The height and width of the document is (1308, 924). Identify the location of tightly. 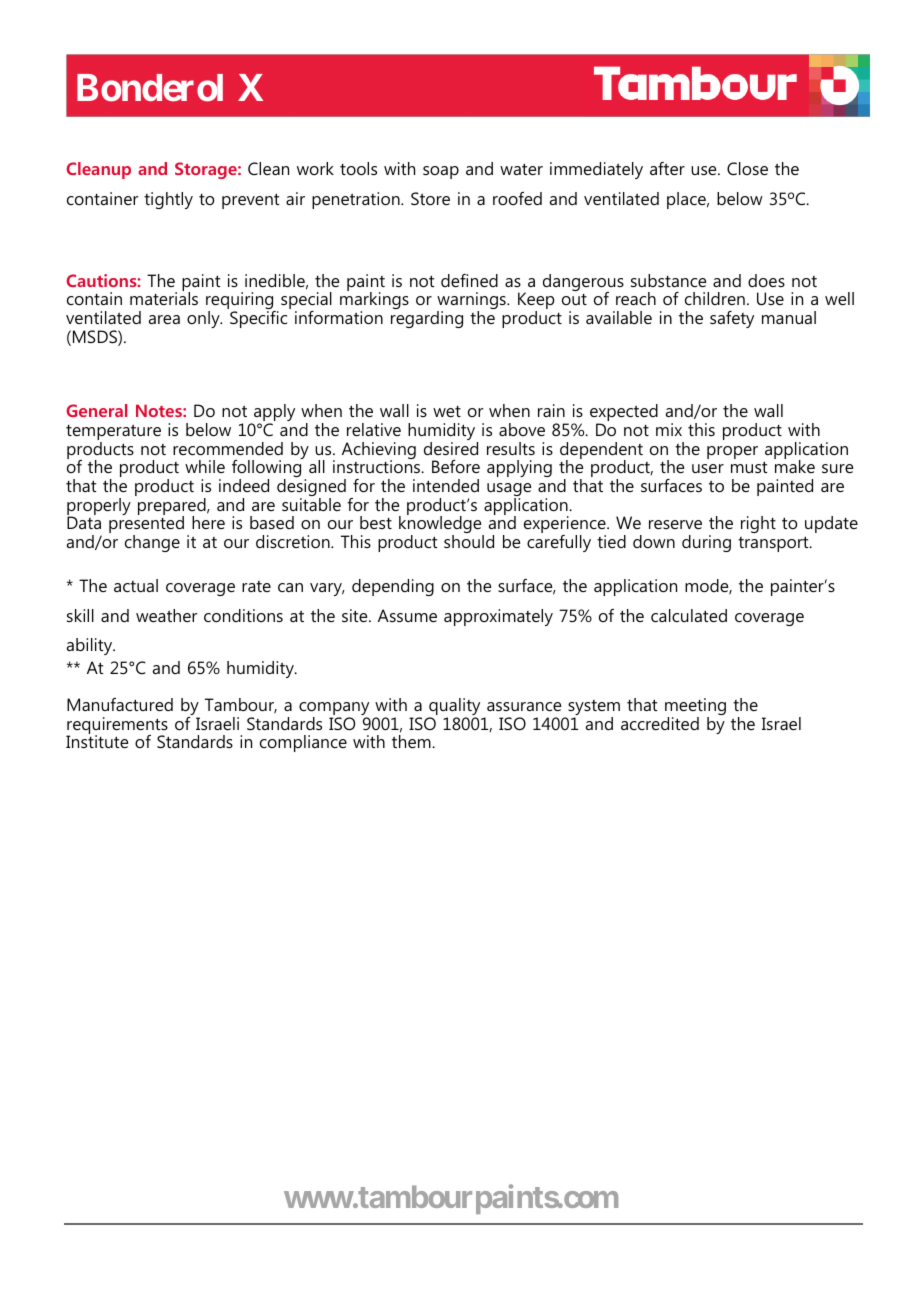
(168, 200).
